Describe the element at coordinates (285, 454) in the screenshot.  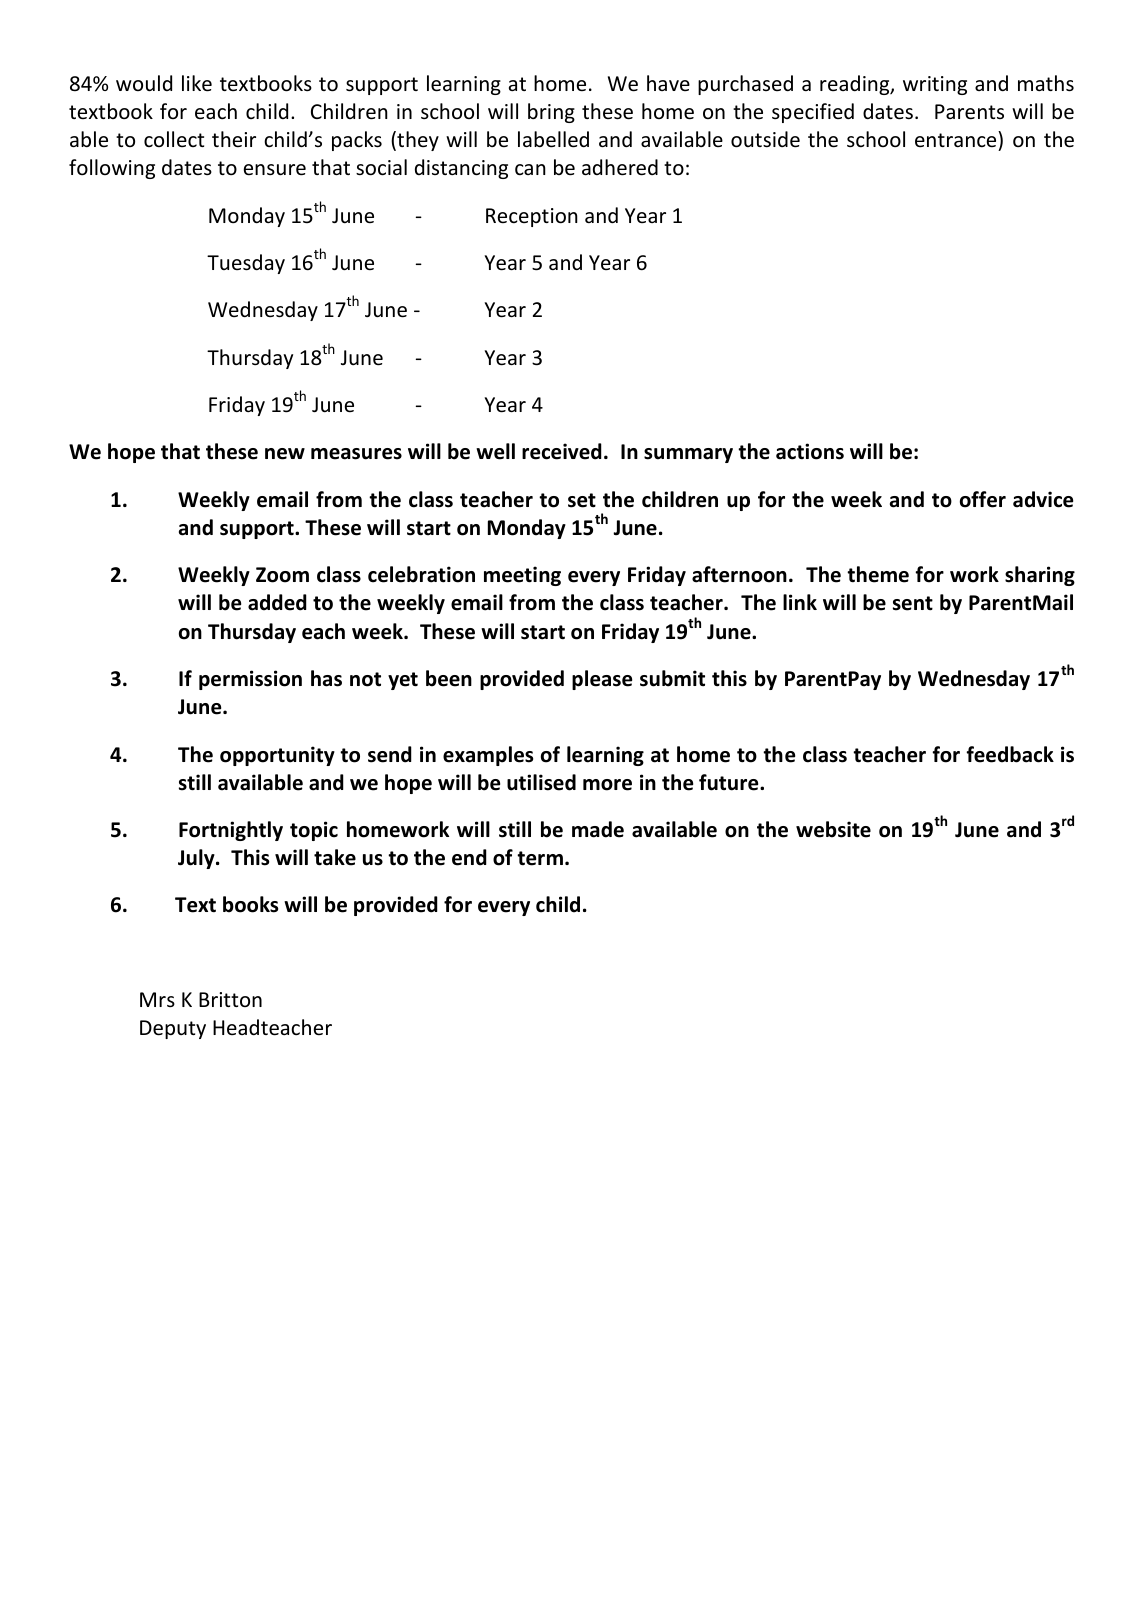
I see `new` at that location.
